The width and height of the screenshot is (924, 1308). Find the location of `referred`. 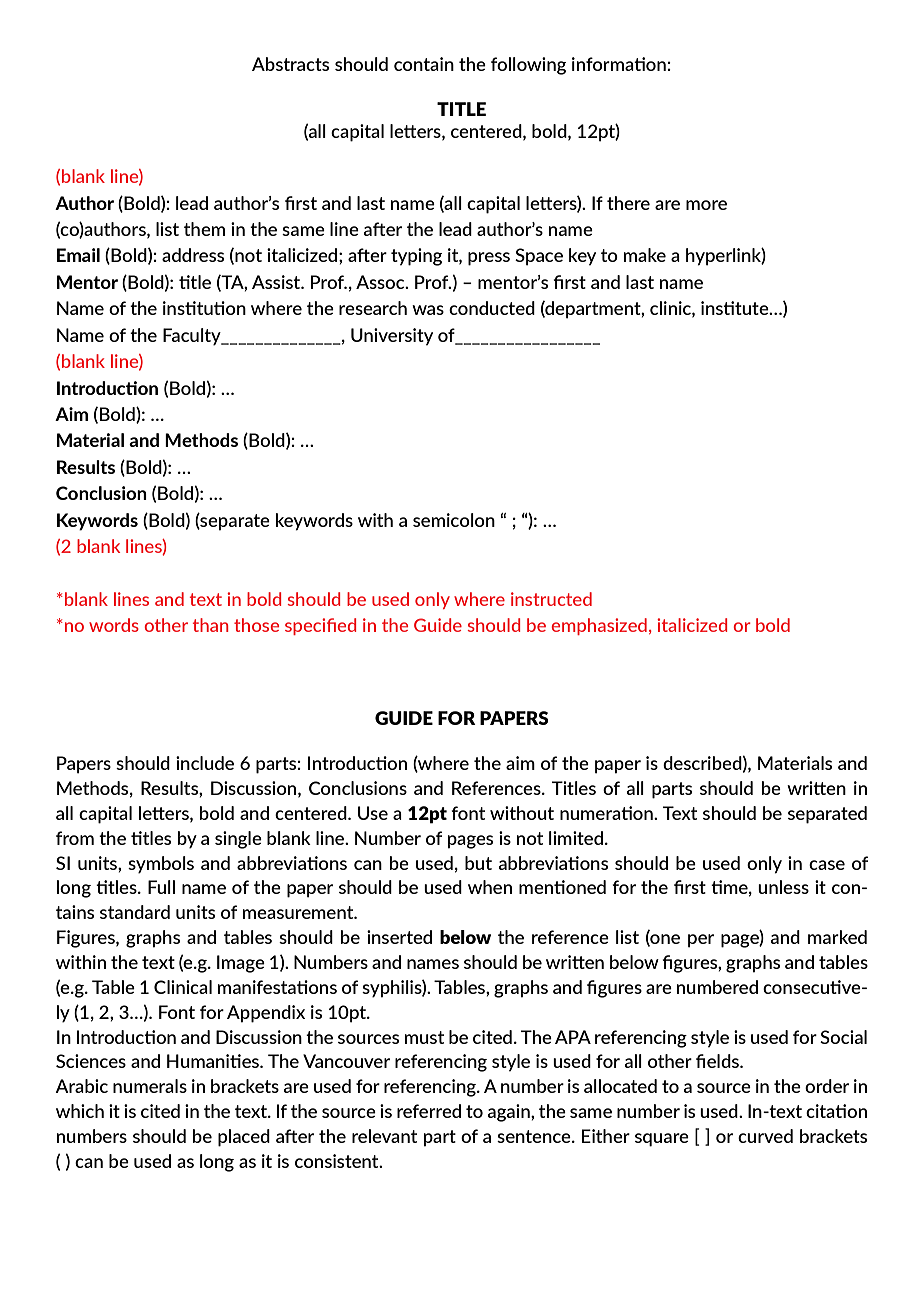

referred is located at coordinates (429, 1111).
